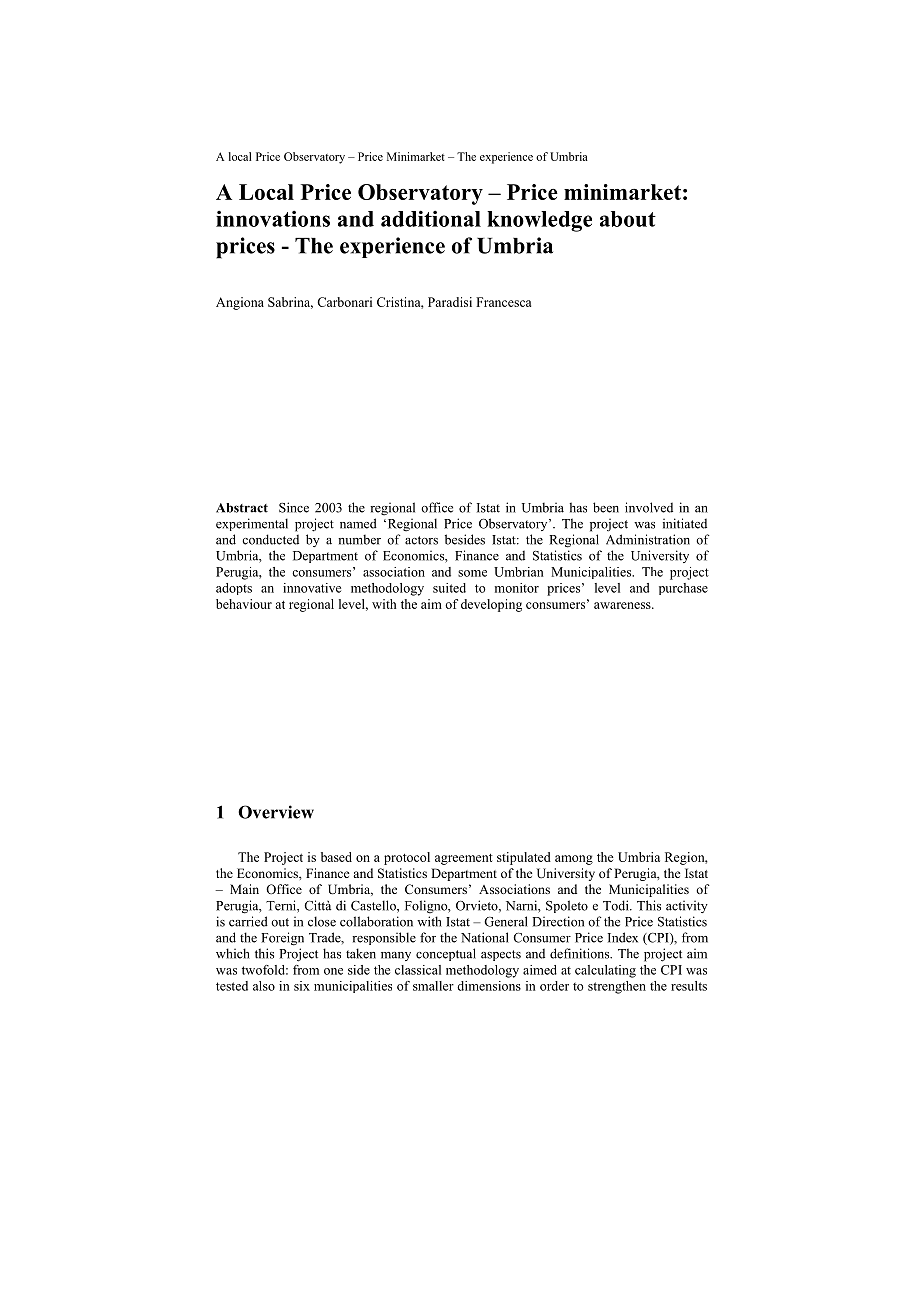 The height and width of the screenshot is (1308, 924). What do you see at coordinates (628, 219) in the screenshot?
I see `about` at bounding box center [628, 219].
